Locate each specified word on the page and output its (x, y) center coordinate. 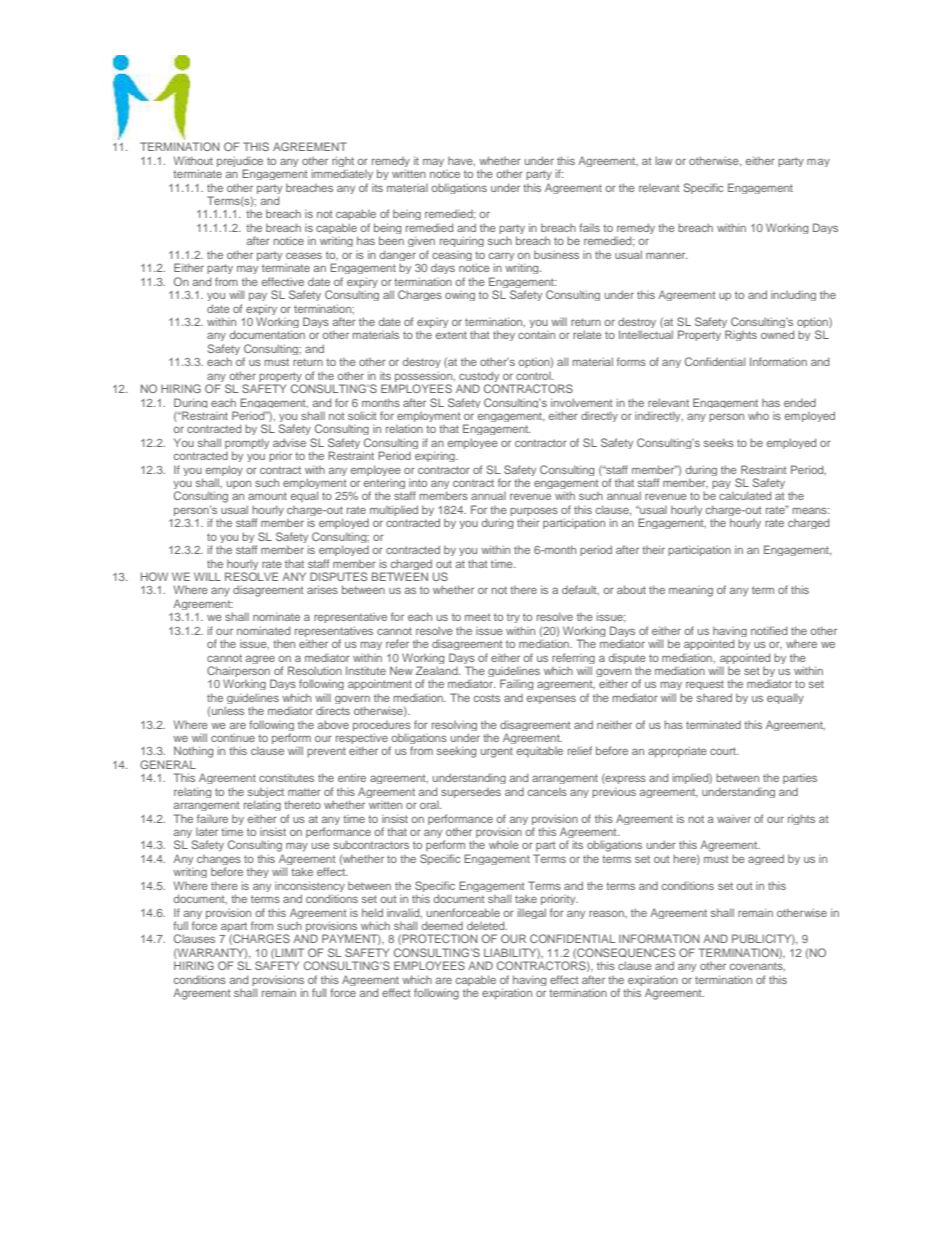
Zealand (438, 670)
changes (219, 861)
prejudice (240, 163)
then (284, 644)
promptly (247, 445)
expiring (436, 456)
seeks (719, 442)
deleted (487, 925)
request (705, 685)
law (664, 160)
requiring (462, 241)
